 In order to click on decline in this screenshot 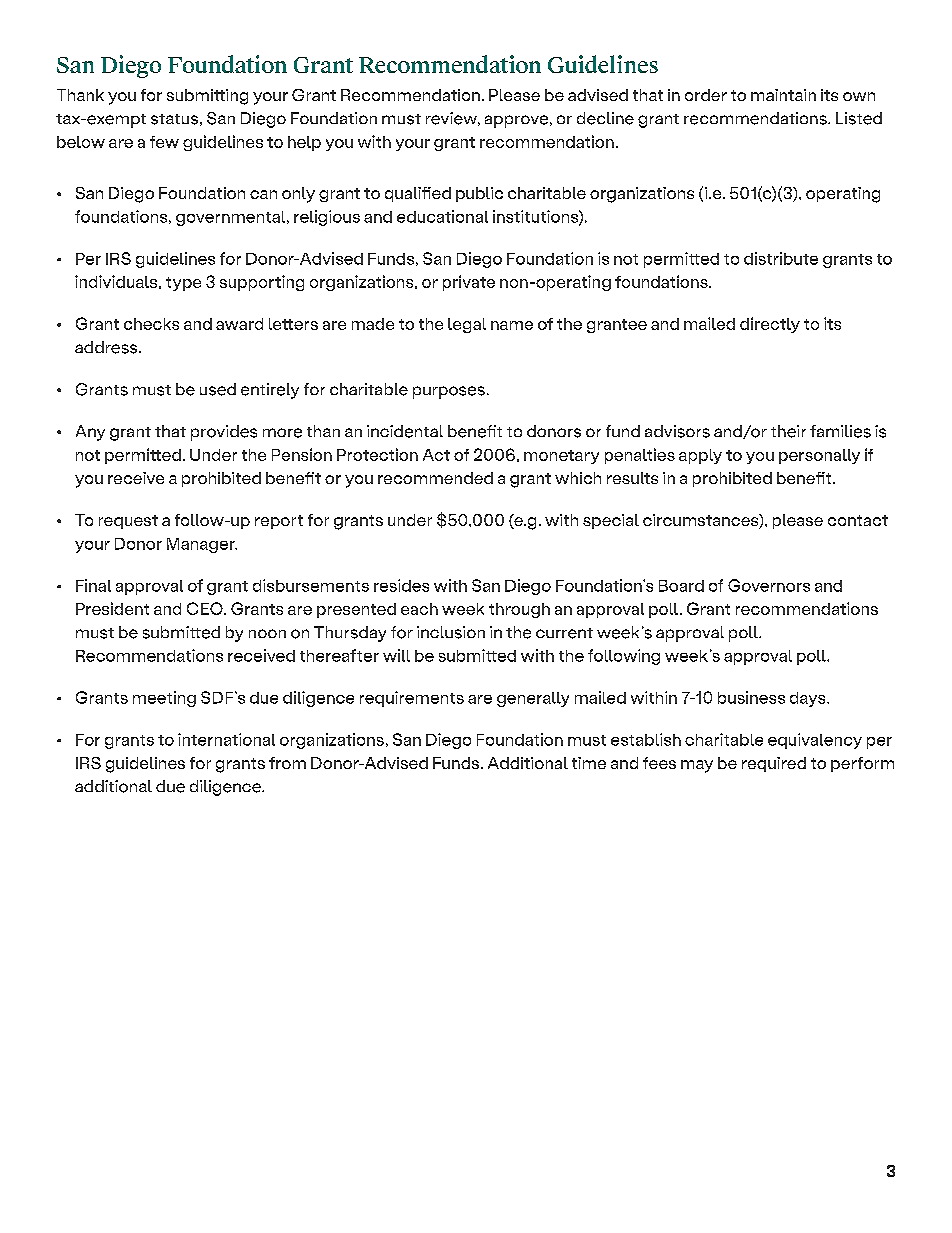, I will do `click(605, 118)`.
